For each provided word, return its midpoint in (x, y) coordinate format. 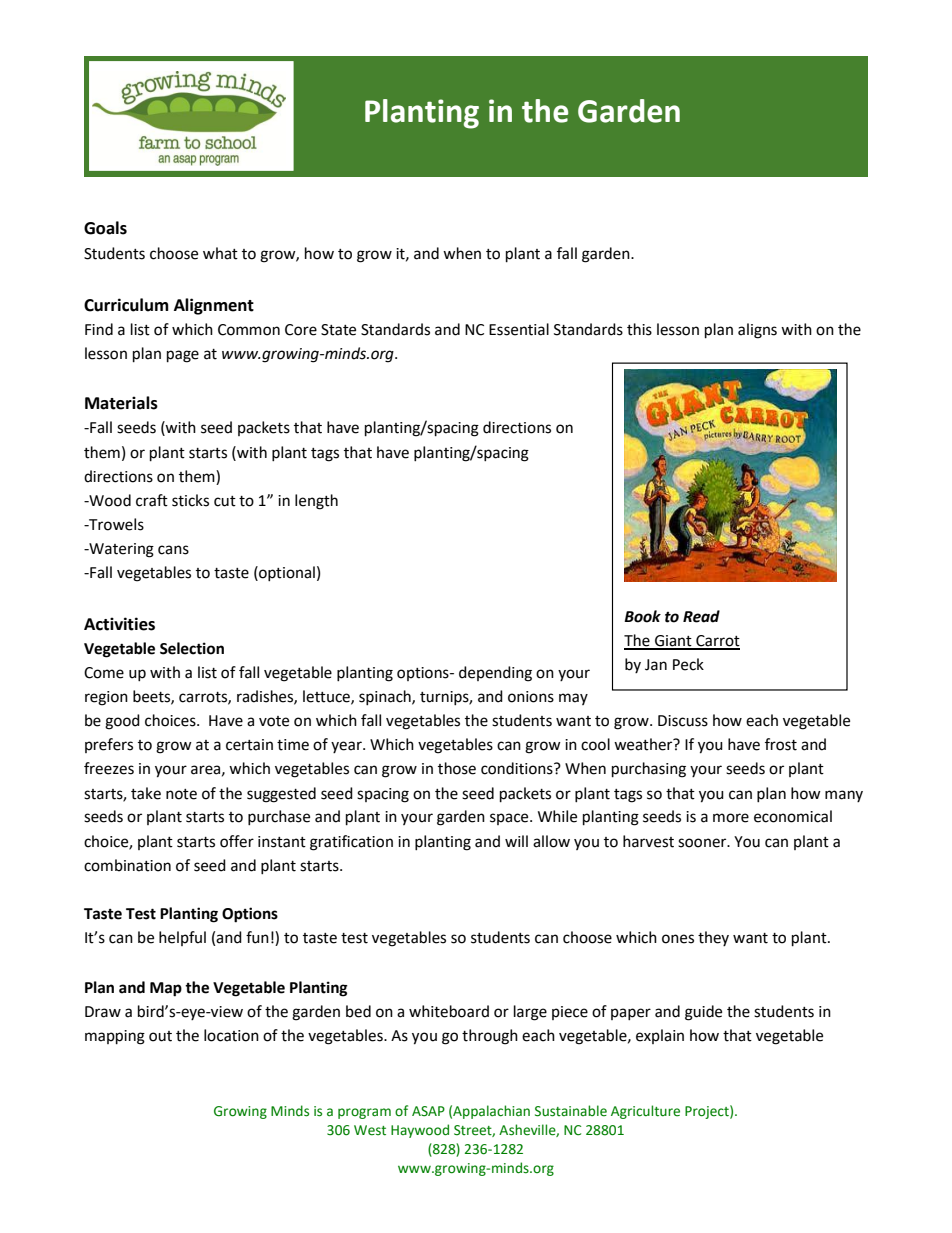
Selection (192, 648)
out (160, 1036)
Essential (519, 329)
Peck (688, 664)
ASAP (428, 1111)
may (573, 699)
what (220, 253)
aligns (757, 331)
